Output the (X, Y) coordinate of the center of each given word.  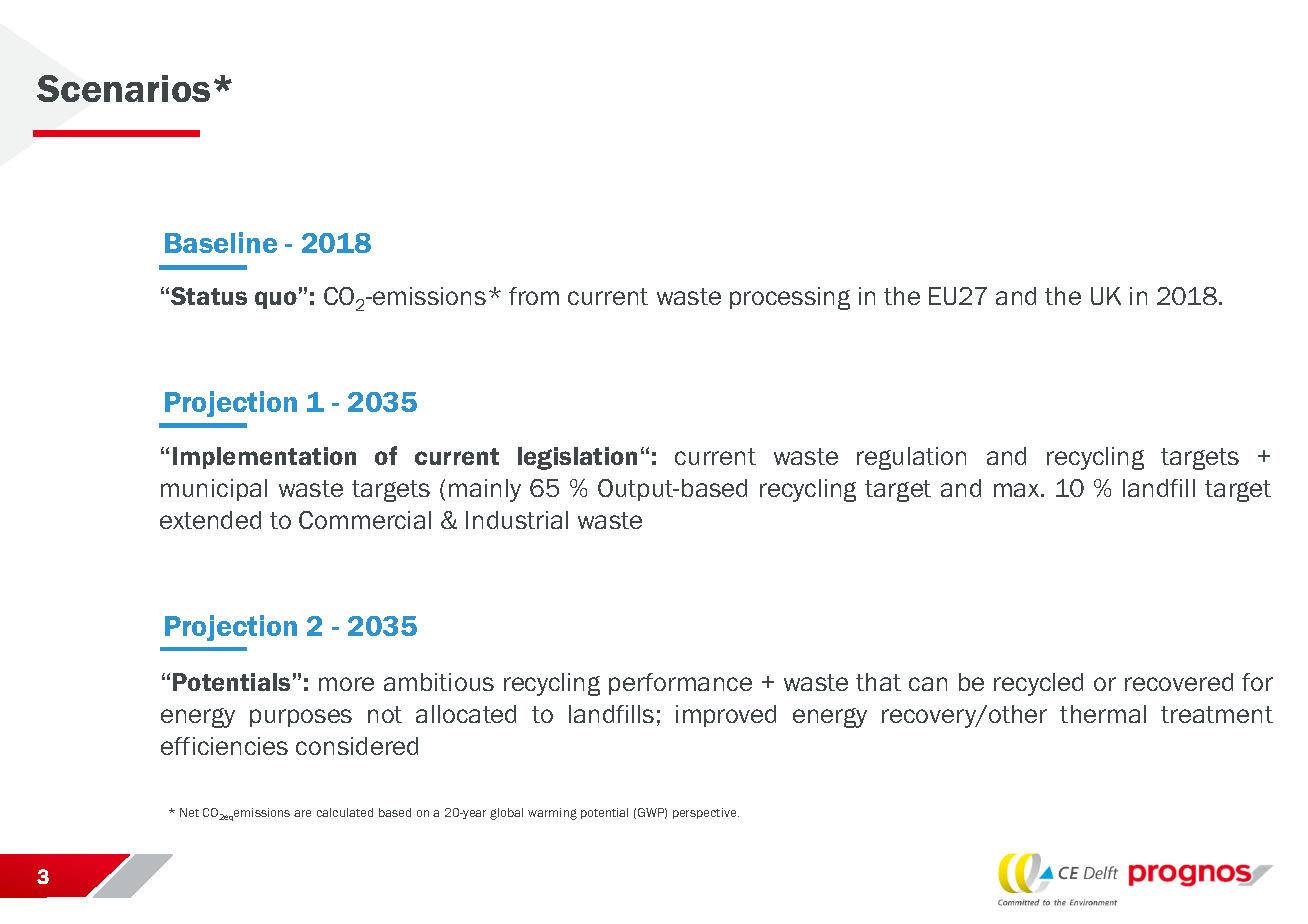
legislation (577, 458)
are (302, 813)
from (534, 296)
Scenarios (123, 88)
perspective (706, 813)
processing (790, 298)
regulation (911, 458)
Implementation (264, 458)
